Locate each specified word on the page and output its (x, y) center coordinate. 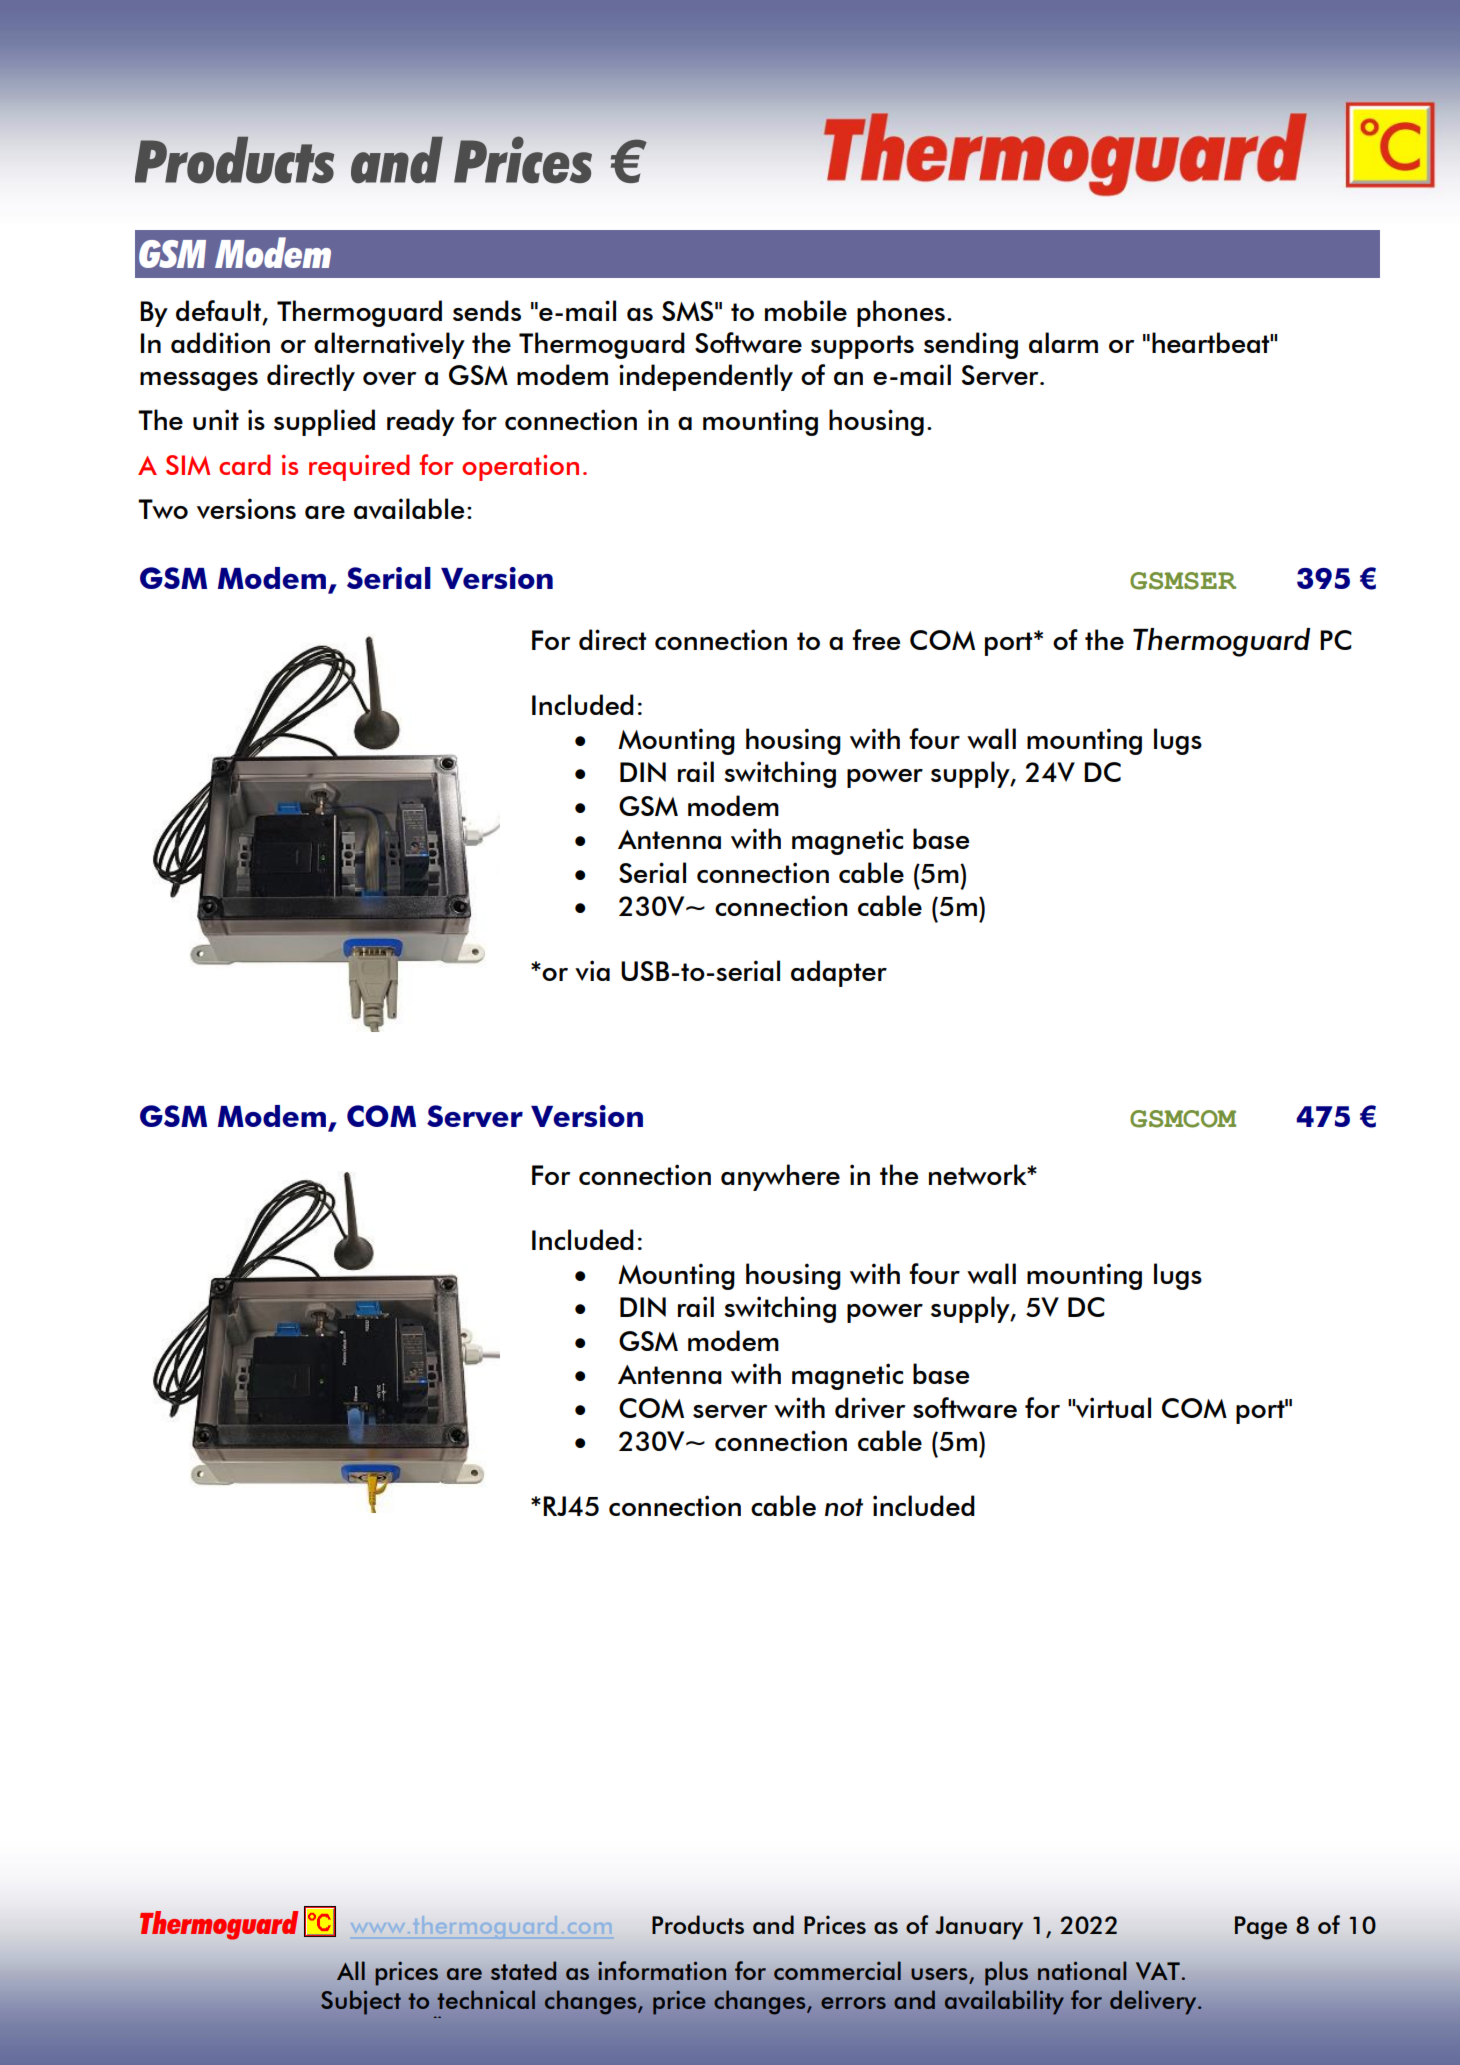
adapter (839, 973)
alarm (1063, 342)
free (876, 639)
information (662, 1970)
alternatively (389, 345)
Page (1261, 1928)
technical (486, 1999)
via (592, 970)
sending (971, 345)
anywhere (780, 1177)
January (979, 1928)
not (844, 1507)
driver (870, 1407)
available (409, 508)
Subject (361, 2002)
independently (706, 377)
